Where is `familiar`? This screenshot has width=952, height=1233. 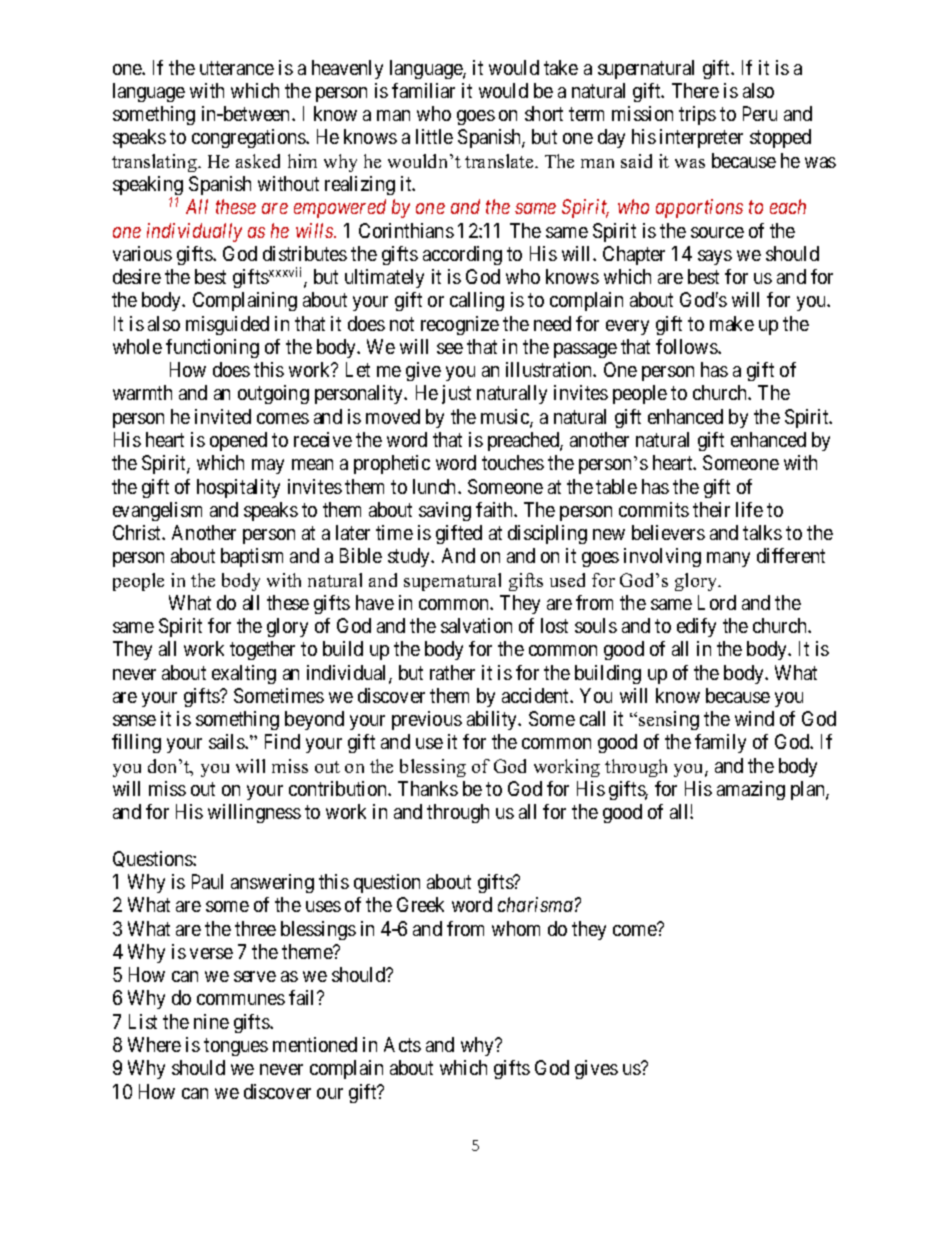 familiar is located at coordinates (423, 90).
